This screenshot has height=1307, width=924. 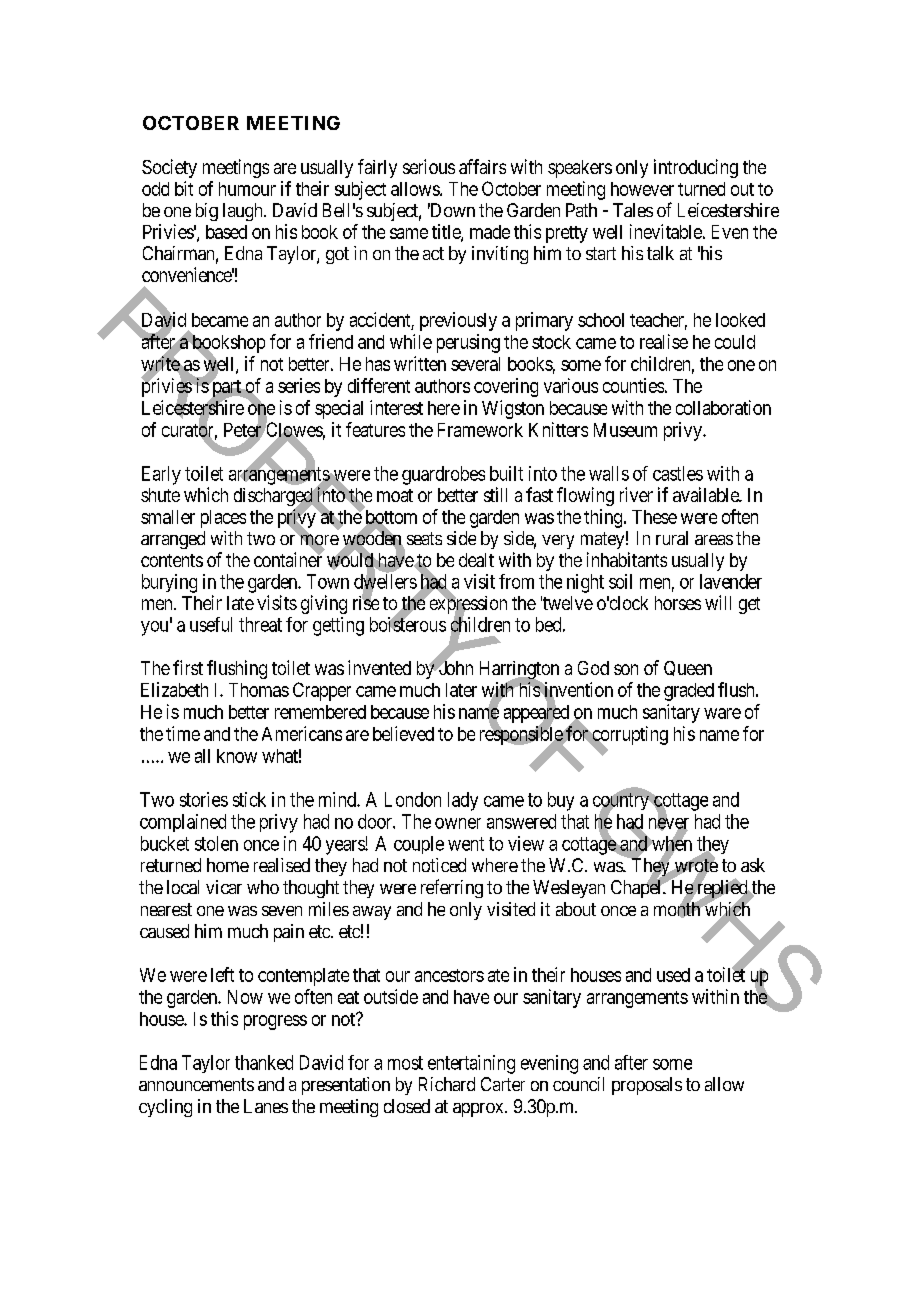 What do you see at coordinates (467, 605) in the screenshot?
I see `expression` at bounding box center [467, 605].
